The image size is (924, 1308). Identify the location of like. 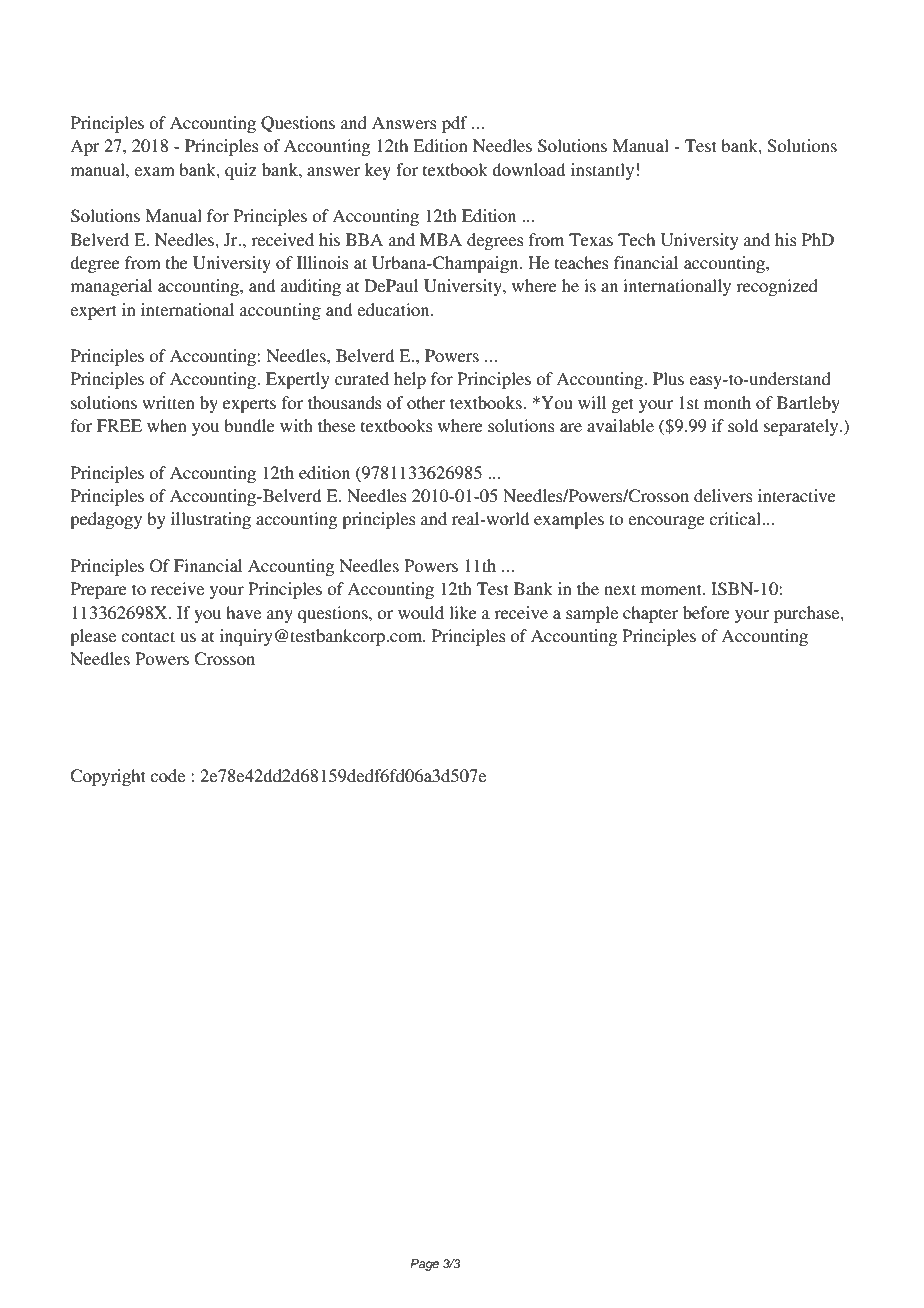
(463, 612).
